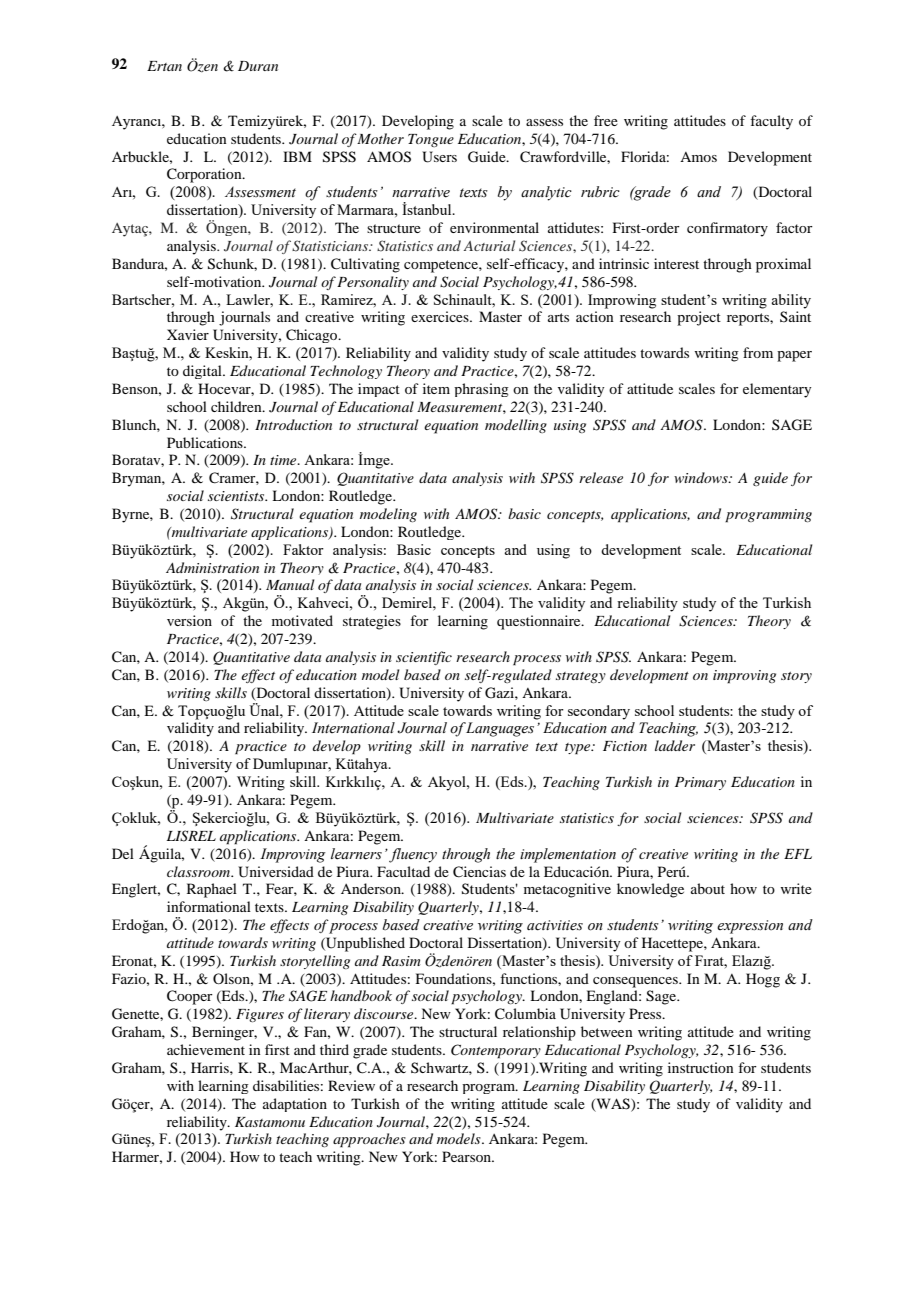  Describe the element at coordinates (431, 140) in the image. I see `Tongue` at that location.
